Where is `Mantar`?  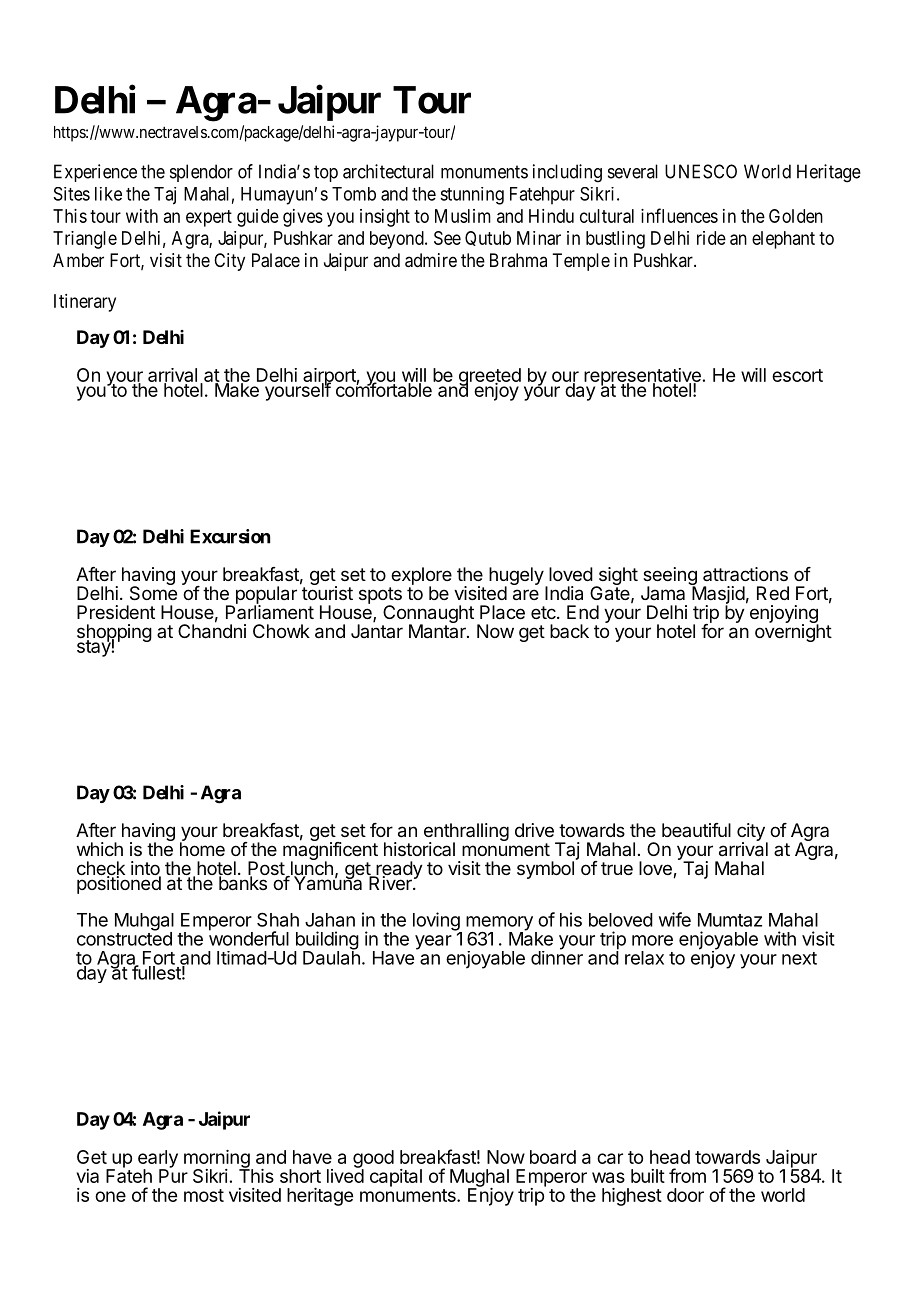
Mantar is located at coordinates (438, 630).
